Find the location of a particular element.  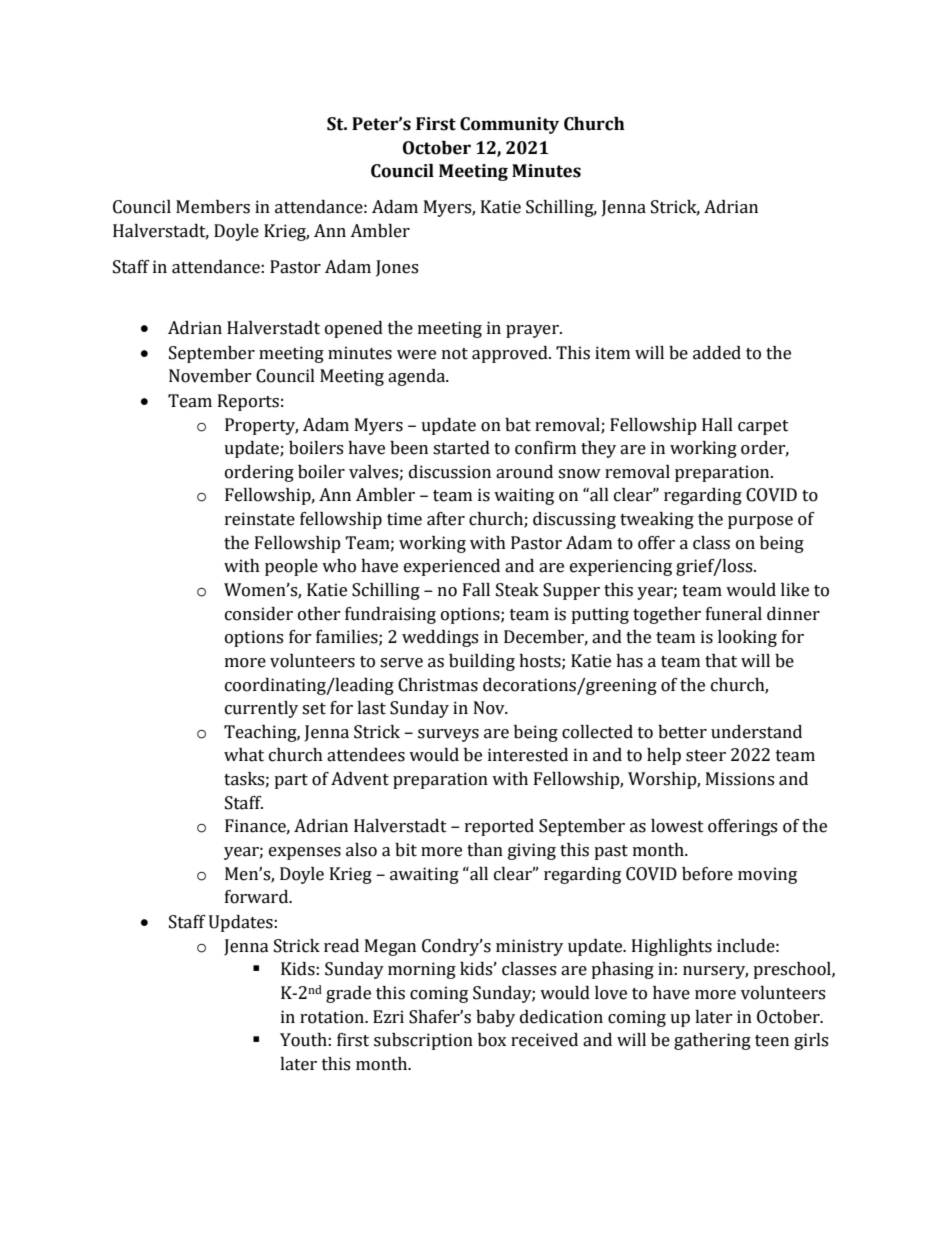

gathering is located at coordinates (712, 1041).
